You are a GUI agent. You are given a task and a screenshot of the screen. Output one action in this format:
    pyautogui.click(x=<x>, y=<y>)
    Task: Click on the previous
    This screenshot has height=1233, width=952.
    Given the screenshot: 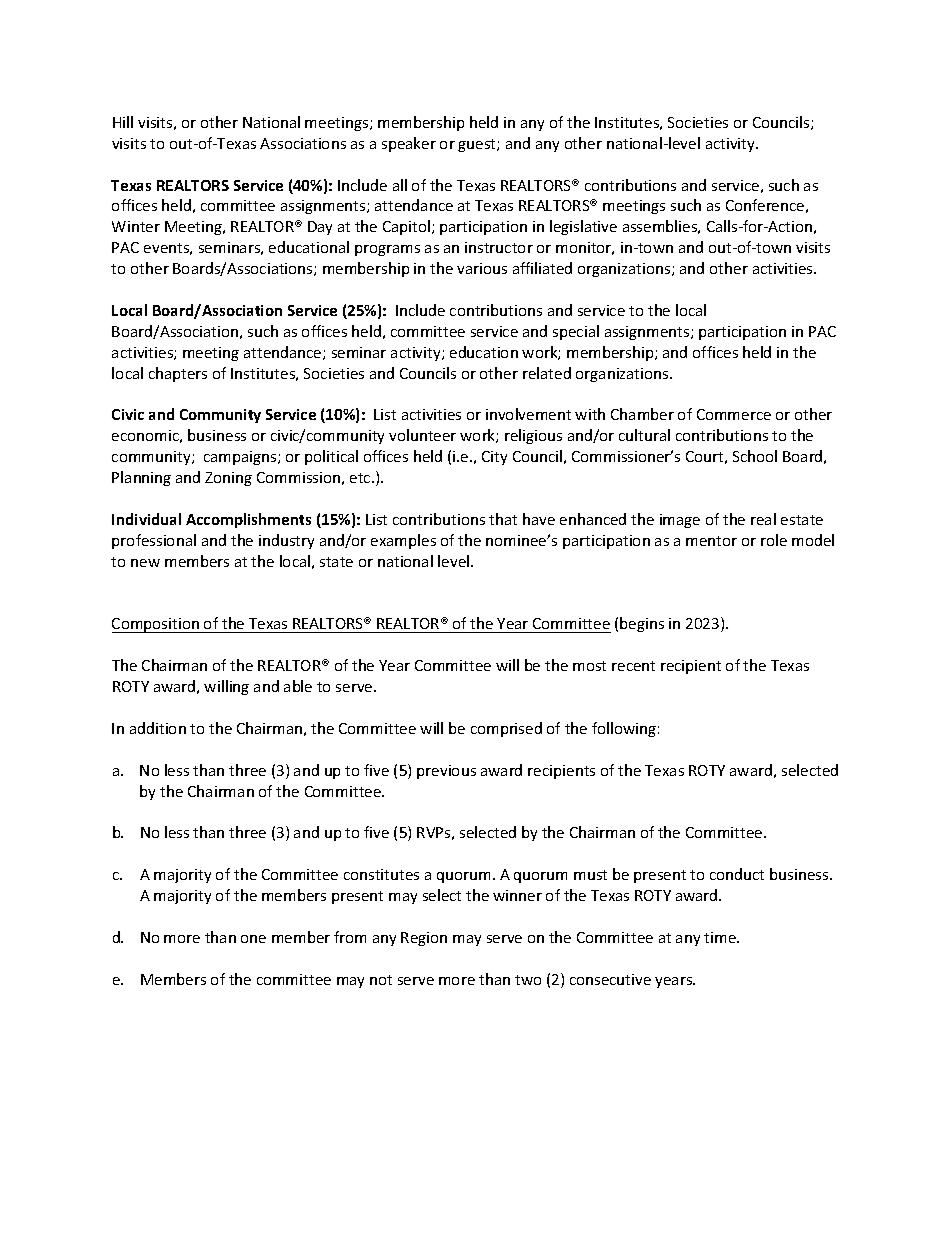 What is the action you would take?
    pyautogui.click(x=446, y=772)
